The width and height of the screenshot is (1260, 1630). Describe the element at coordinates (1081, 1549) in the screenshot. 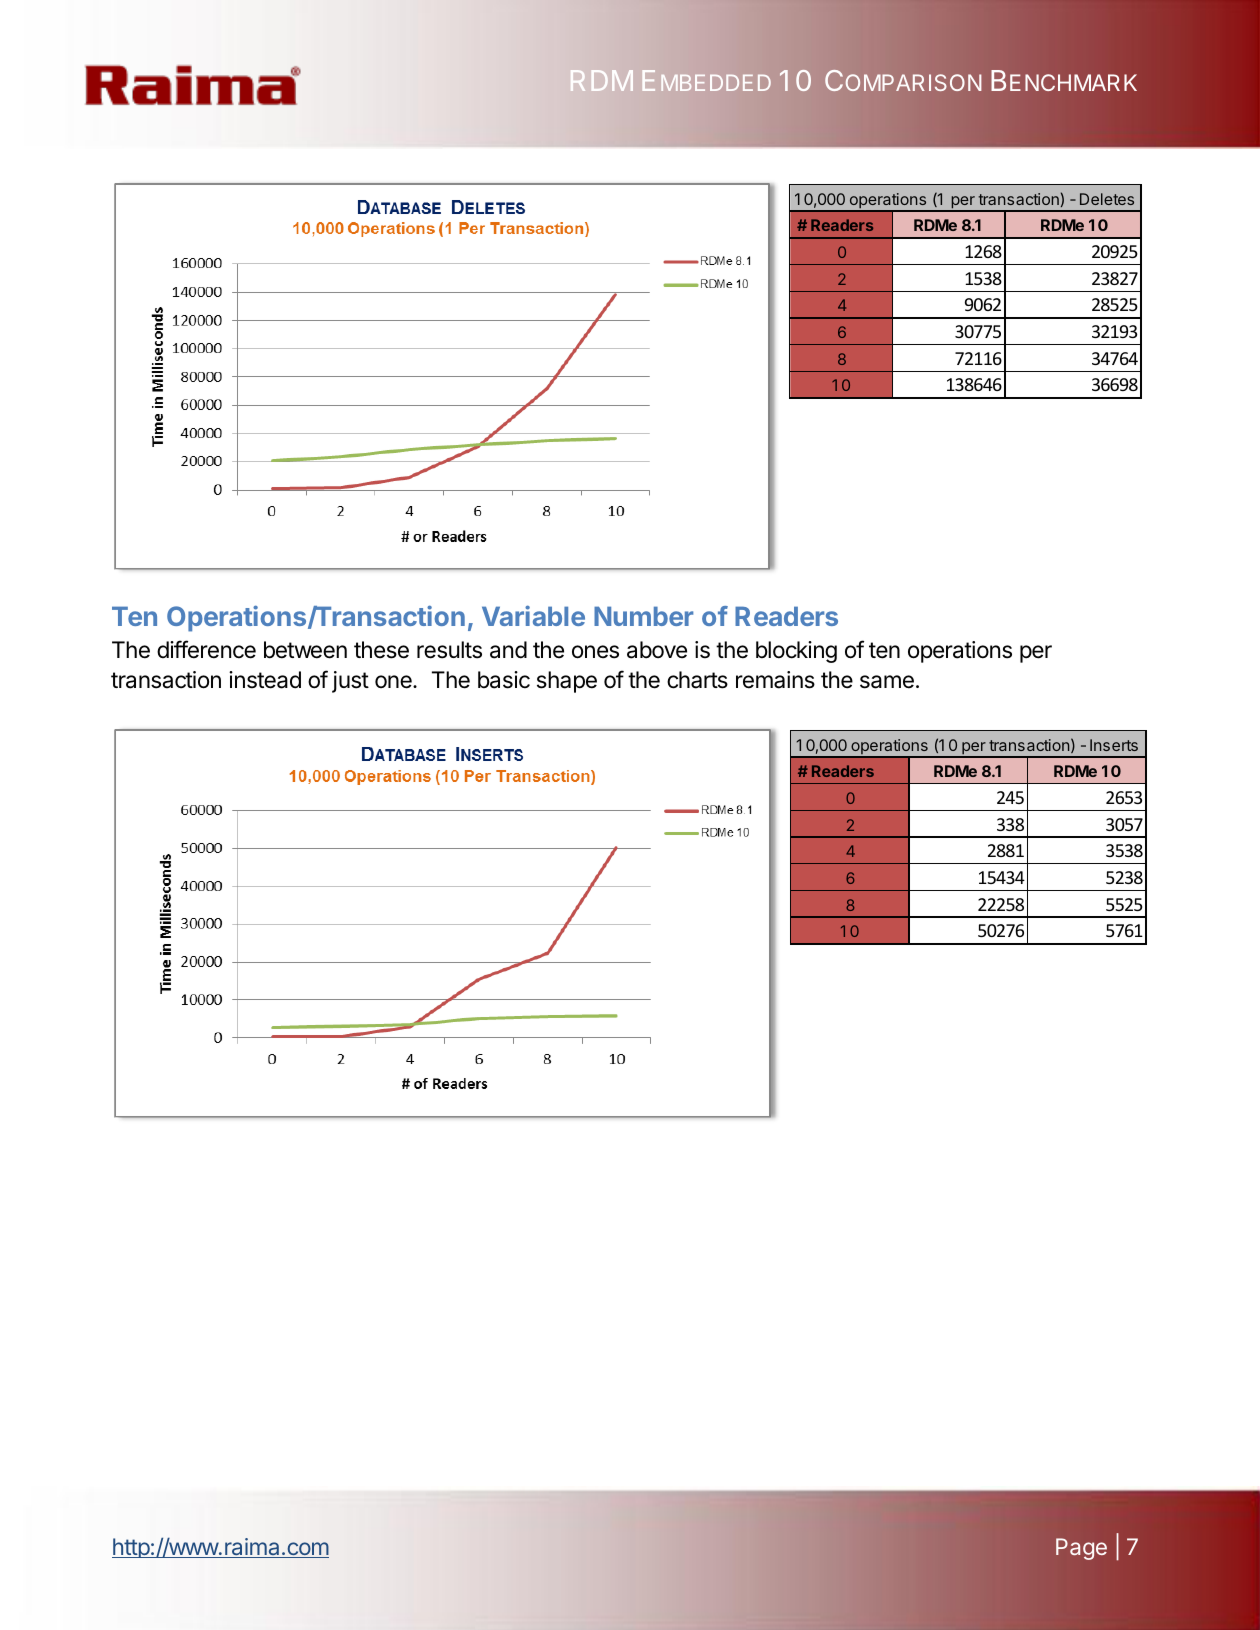

I see `Page` at that location.
